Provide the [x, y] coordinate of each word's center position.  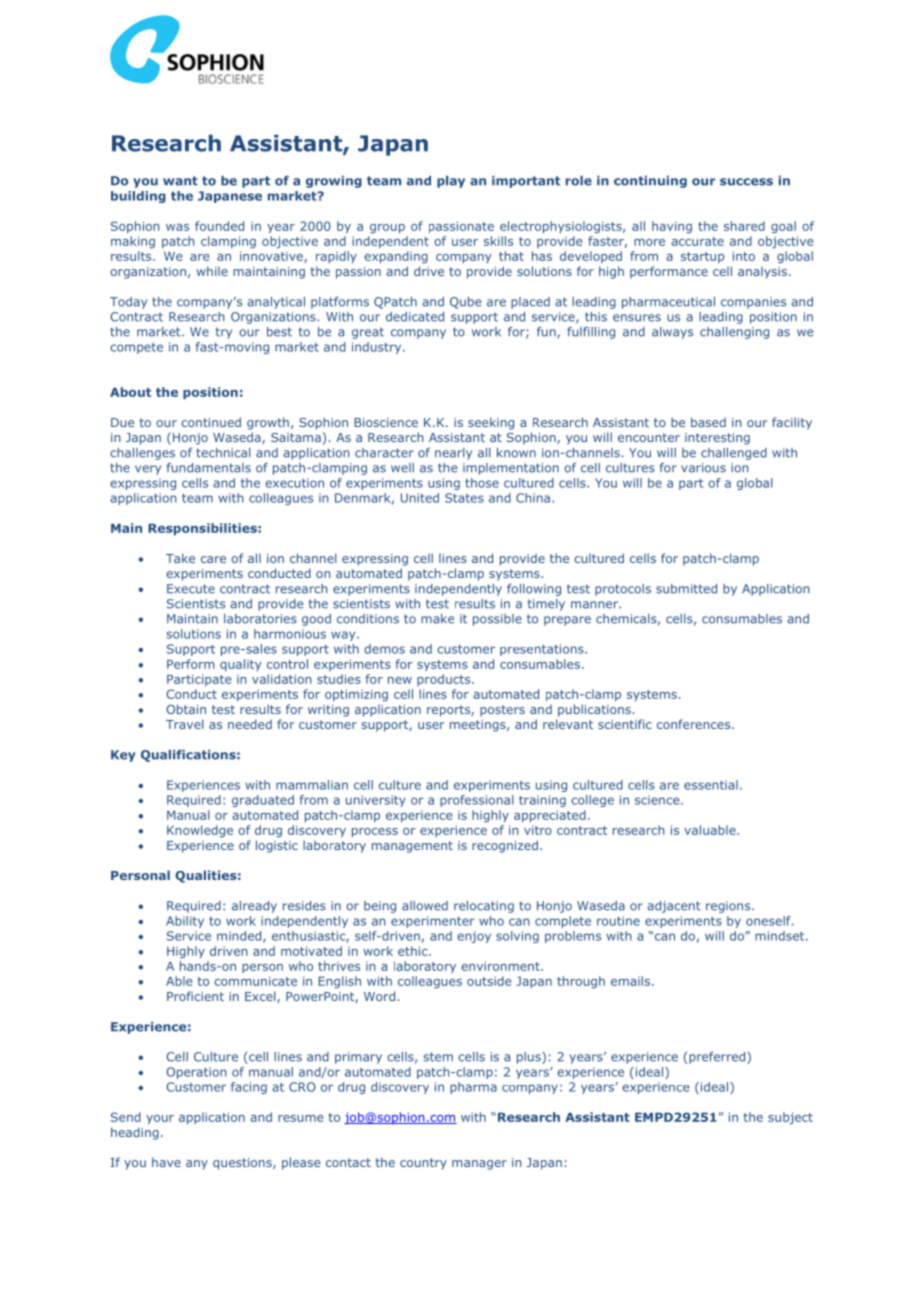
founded [219, 226]
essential [711, 785]
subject [790, 1118]
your [160, 1119]
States [464, 498]
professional [477, 801]
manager [479, 1165]
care [213, 559]
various [703, 468]
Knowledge [200, 831]
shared [744, 226]
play [451, 182]
